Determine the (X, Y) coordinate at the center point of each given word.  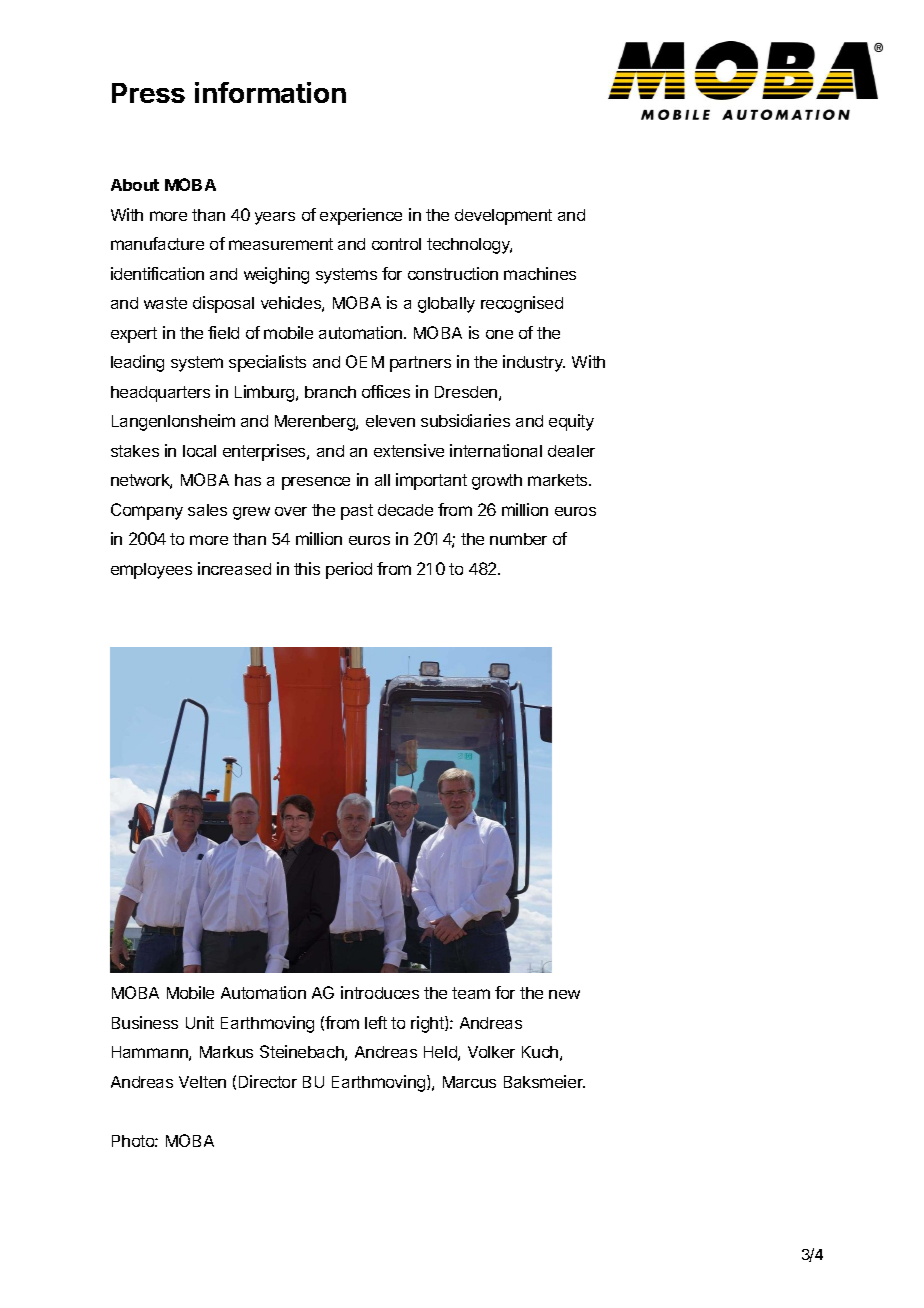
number (518, 539)
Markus (226, 1052)
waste (165, 303)
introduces (380, 992)
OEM (365, 361)
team (471, 993)
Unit (200, 1022)
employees (151, 571)
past (357, 512)
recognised (522, 304)
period (349, 570)
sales (207, 510)
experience (361, 216)
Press (148, 93)
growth (497, 482)
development (503, 217)
